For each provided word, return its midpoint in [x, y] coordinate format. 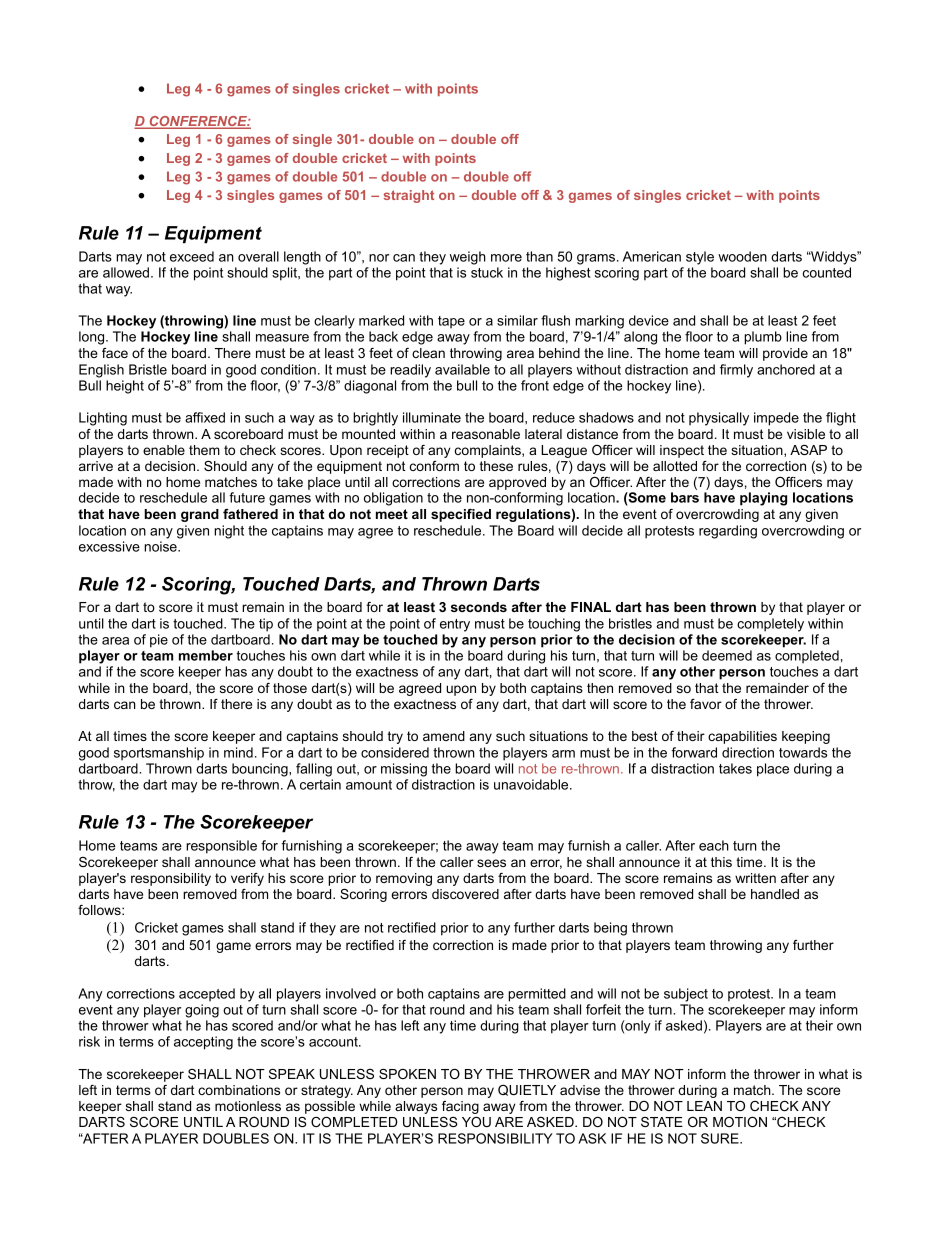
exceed [192, 256]
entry [455, 625]
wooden [742, 256]
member [206, 655]
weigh [468, 258]
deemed [727, 655]
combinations [239, 1090]
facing [460, 1109]
